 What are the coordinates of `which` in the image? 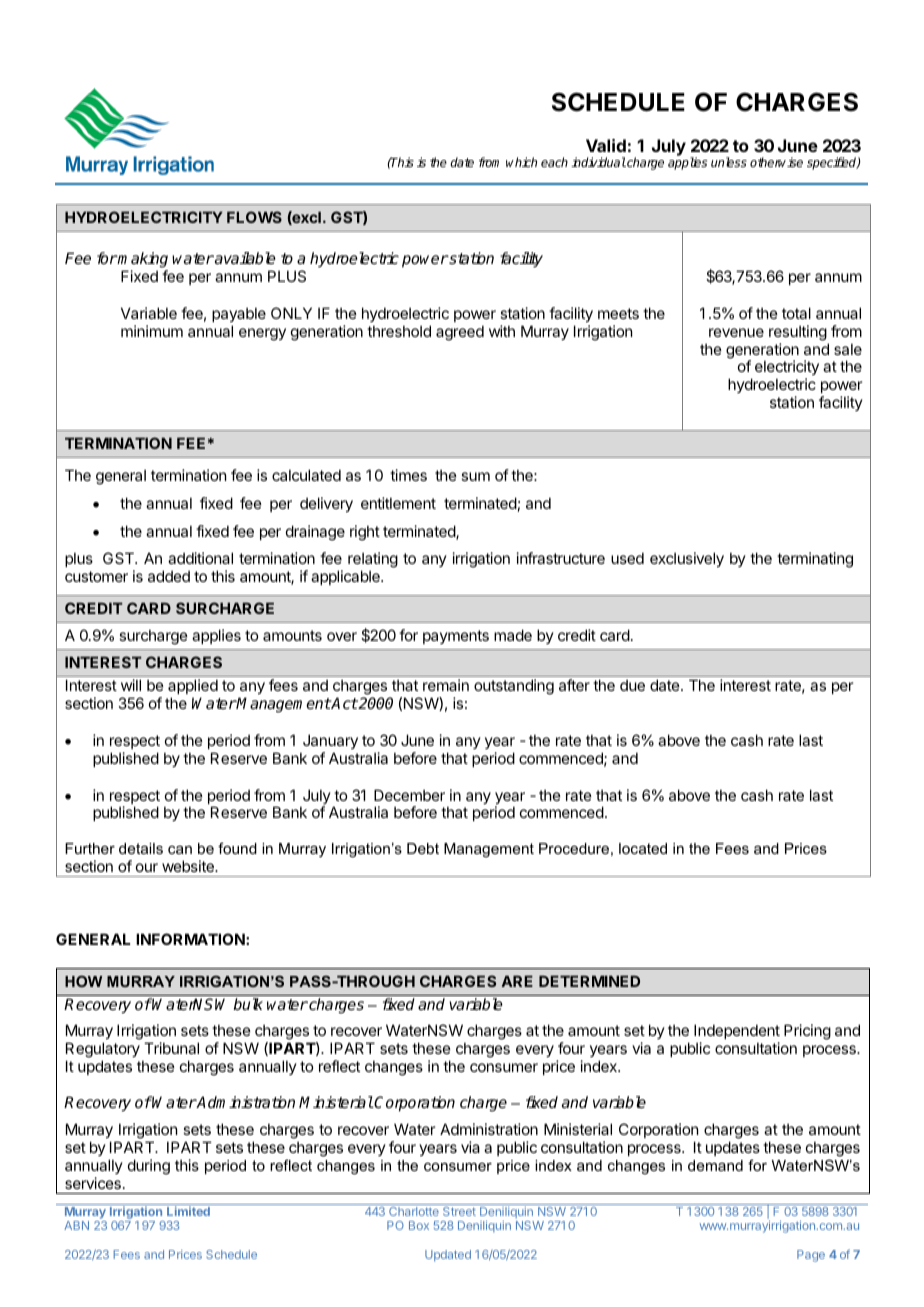 It's located at (521, 162).
